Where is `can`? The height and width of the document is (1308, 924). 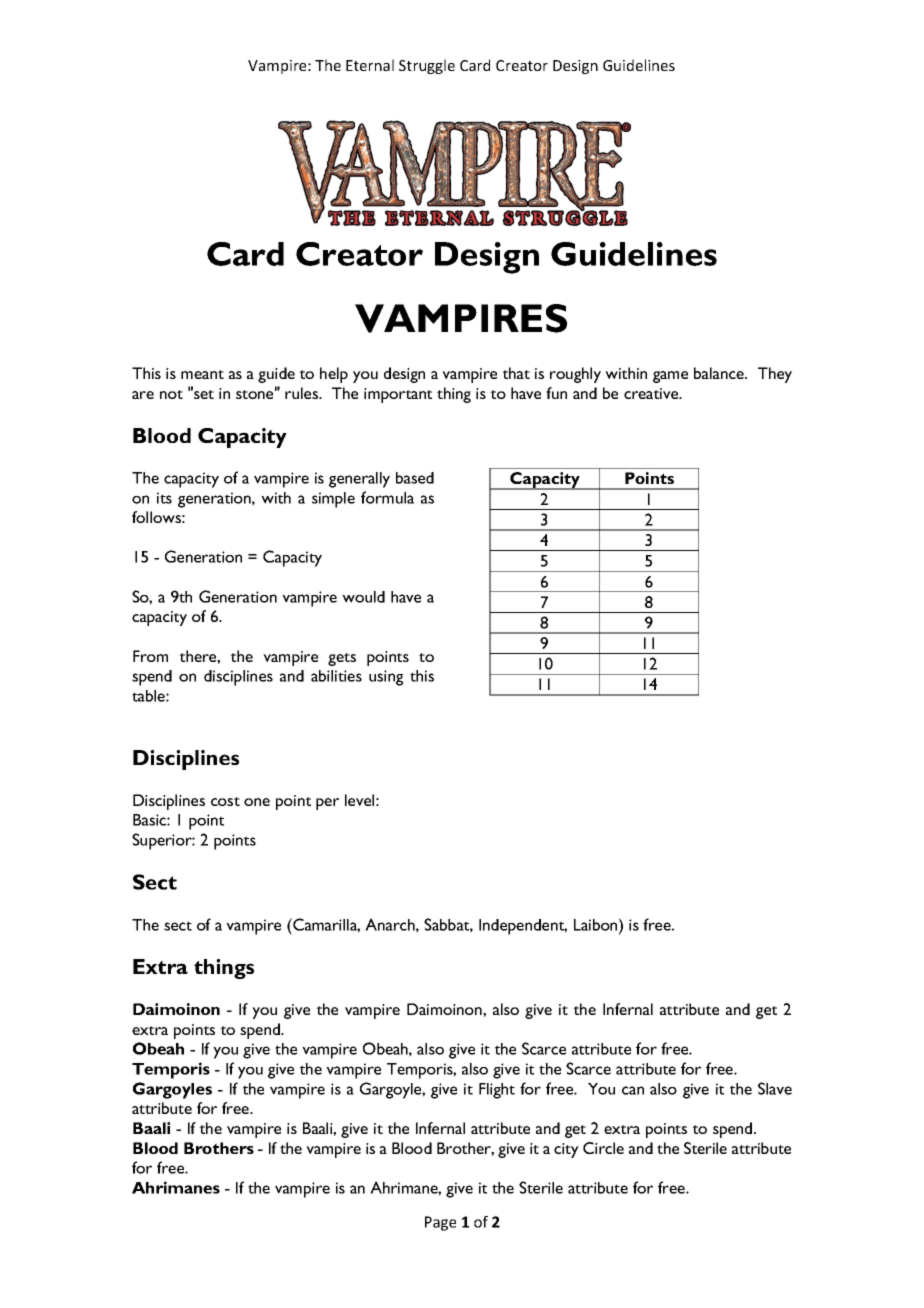
can is located at coordinates (633, 1090).
